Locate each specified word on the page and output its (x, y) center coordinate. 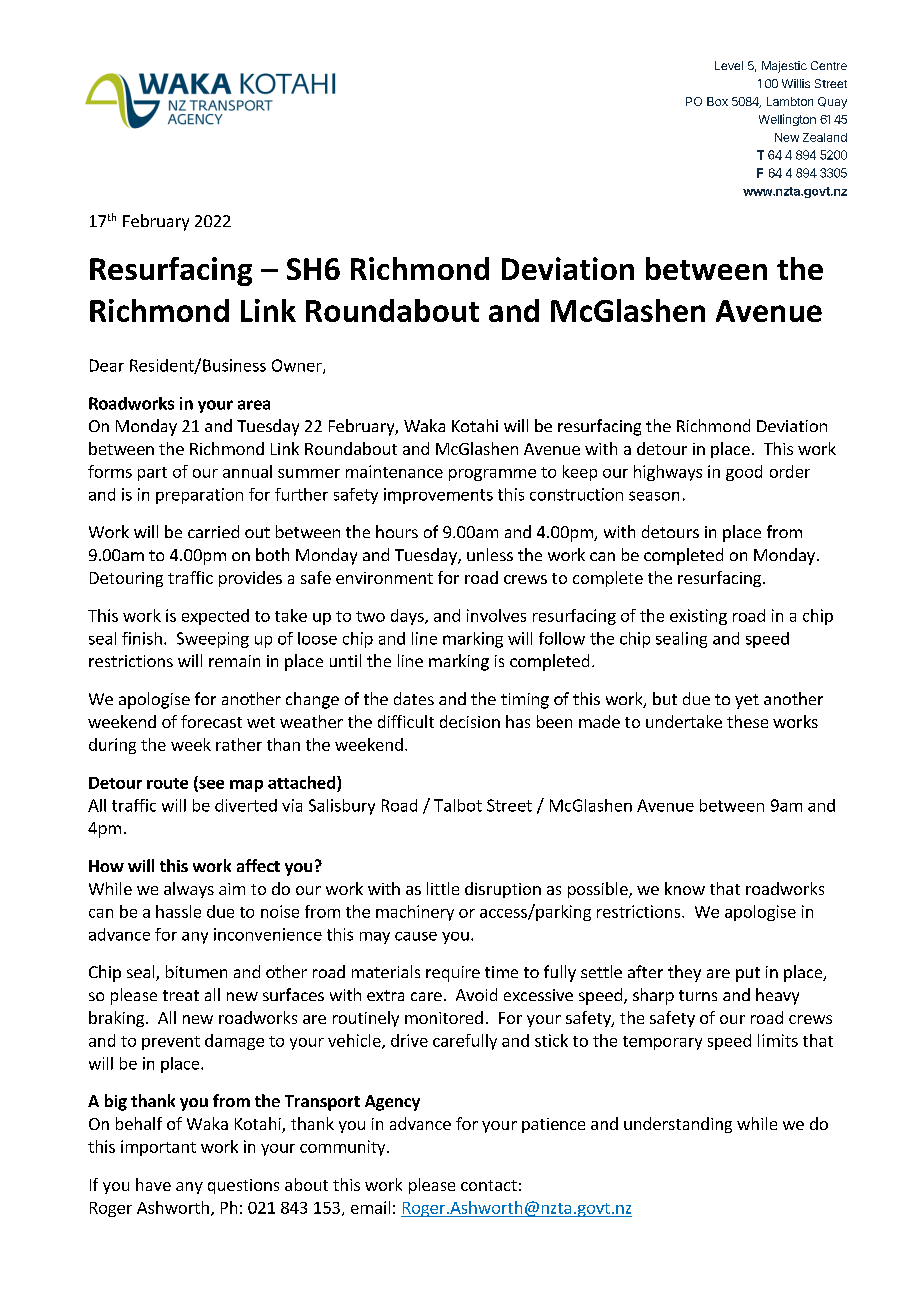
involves (496, 615)
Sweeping (213, 640)
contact (489, 1185)
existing (698, 617)
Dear (107, 365)
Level (729, 65)
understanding (678, 1125)
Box (717, 101)
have (153, 1184)
